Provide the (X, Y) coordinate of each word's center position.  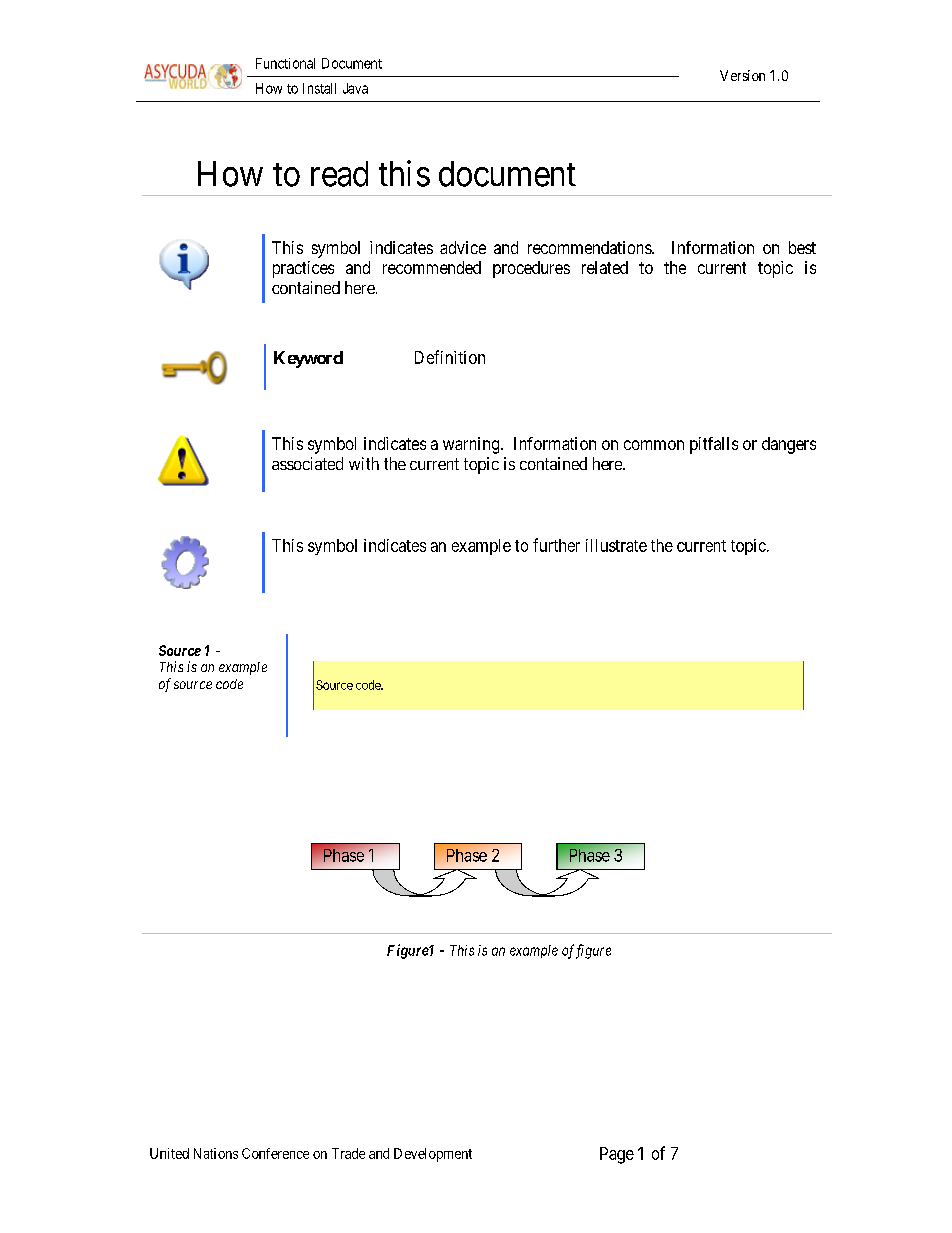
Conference (275, 1153)
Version (742, 75)
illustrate (616, 545)
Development (433, 1155)
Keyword (308, 359)
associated (307, 463)
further (556, 545)
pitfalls (714, 445)
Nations (216, 1153)
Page (617, 1155)
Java (355, 88)
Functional (285, 63)
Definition (450, 357)
